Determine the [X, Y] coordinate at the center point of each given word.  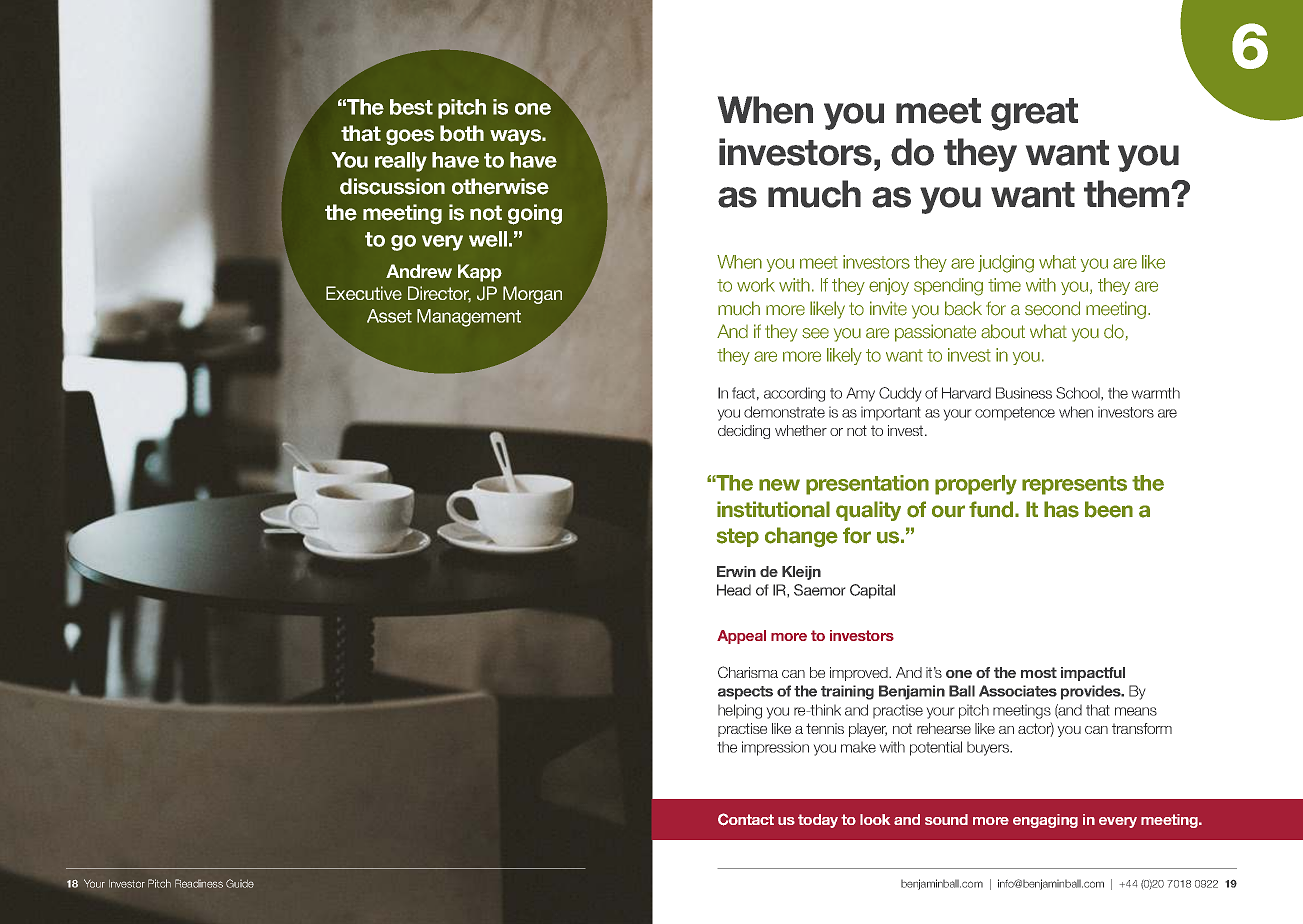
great [1034, 114]
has [1061, 509]
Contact [746, 819]
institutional [773, 509]
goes [410, 137]
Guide [240, 883]
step [738, 537]
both [462, 133]
